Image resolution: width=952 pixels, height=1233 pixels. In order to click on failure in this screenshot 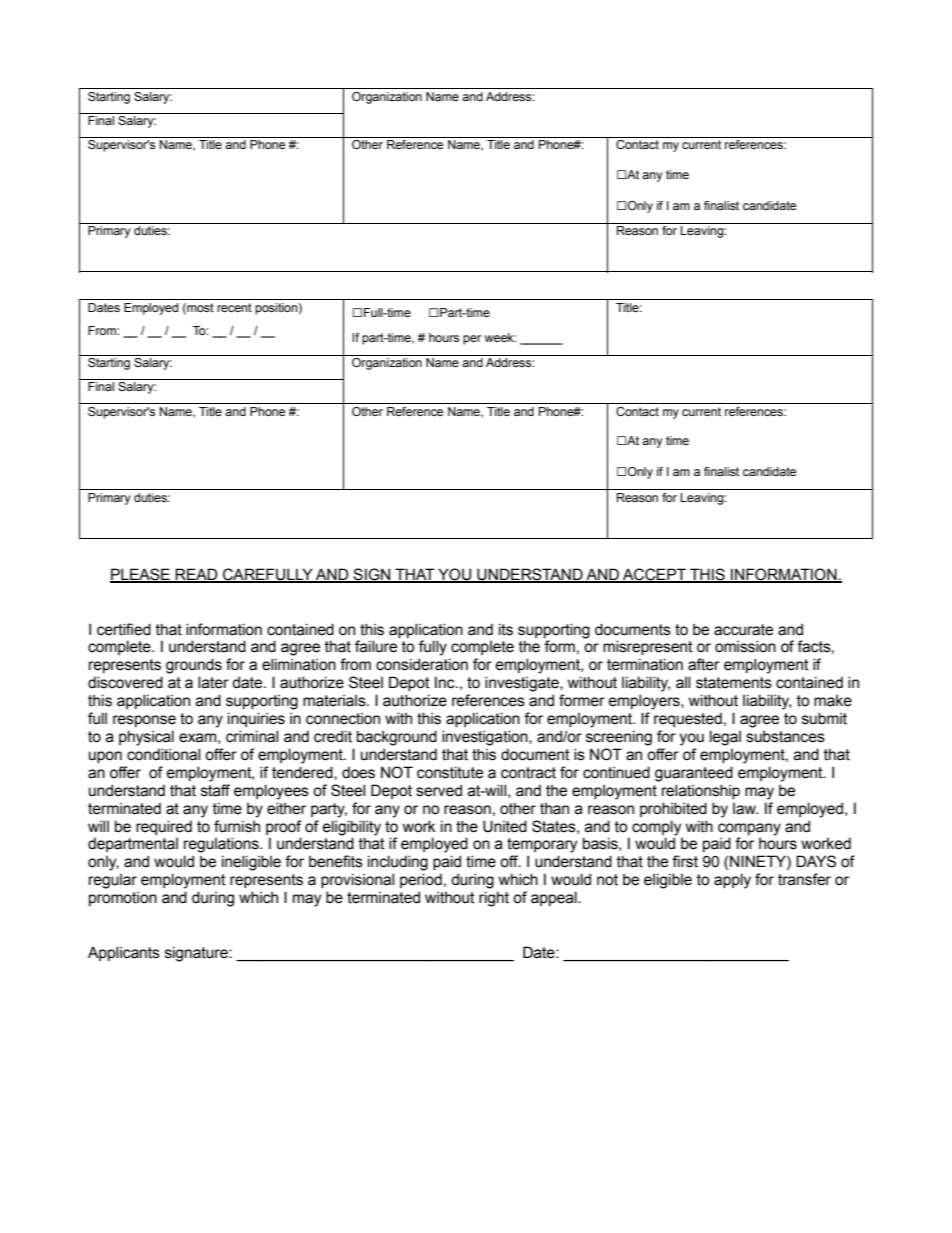, I will do `click(376, 646)`.
